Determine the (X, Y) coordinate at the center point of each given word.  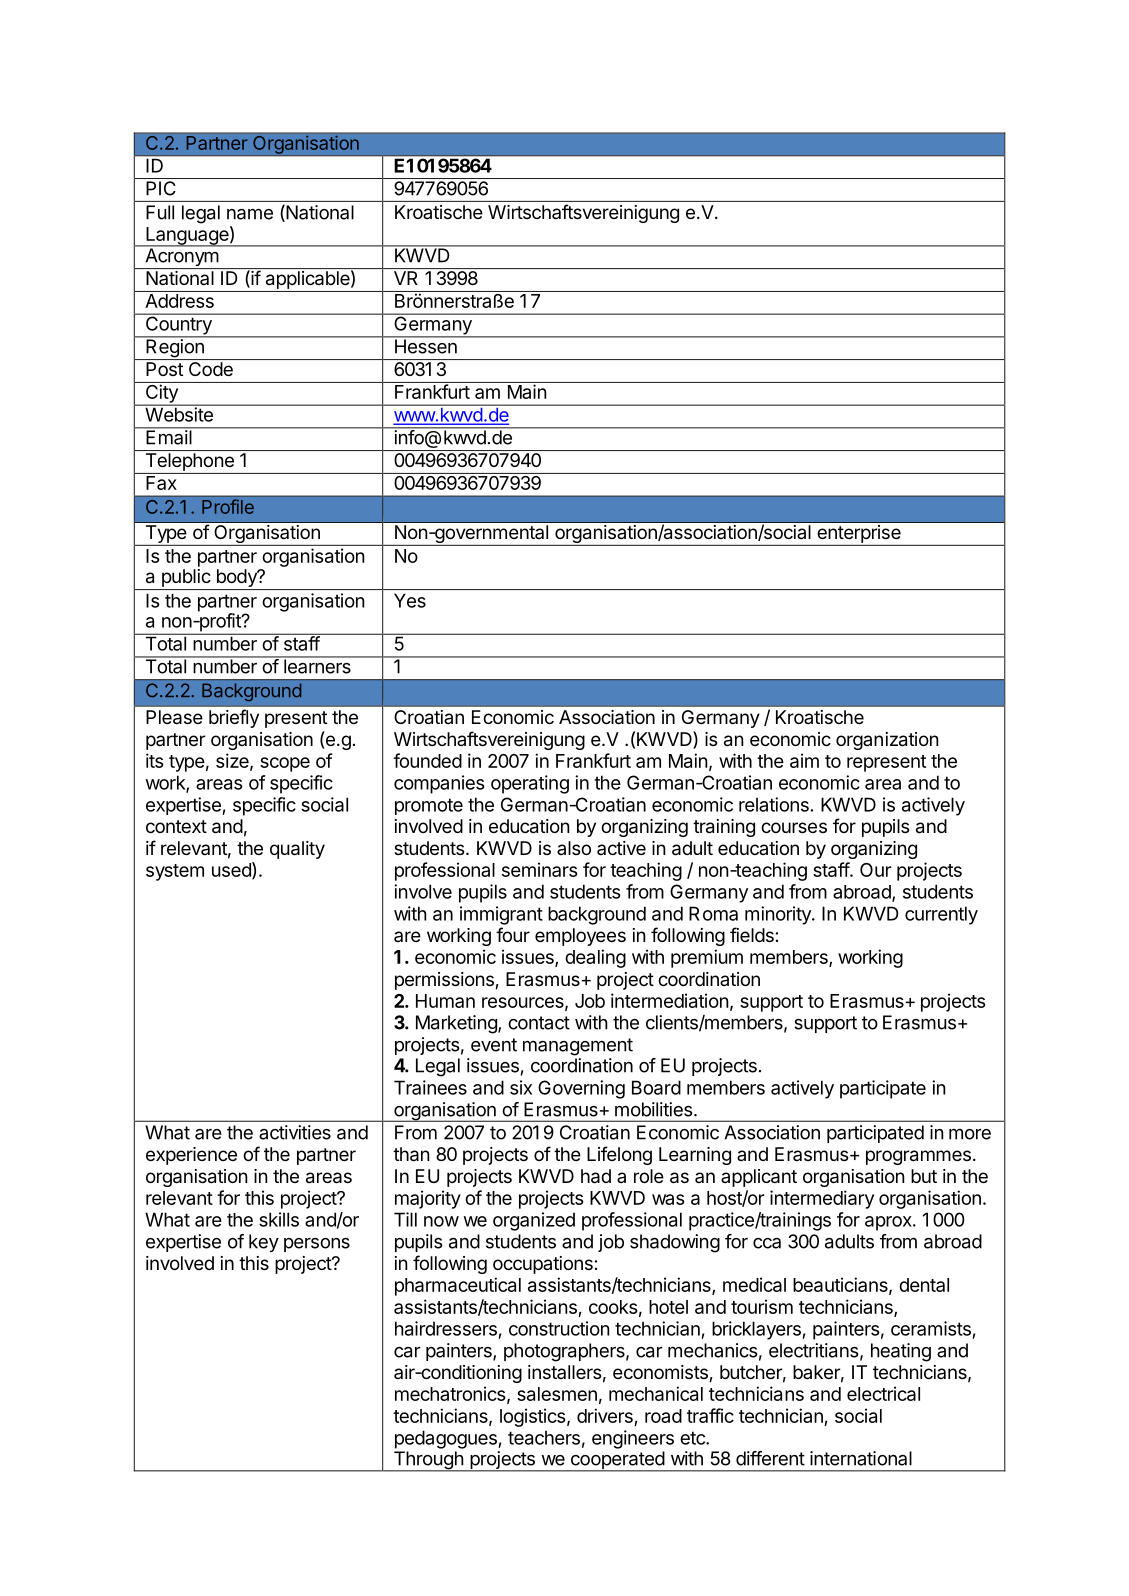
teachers (544, 1437)
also (574, 848)
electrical (883, 1393)
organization (887, 741)
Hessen (425, 345)
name (250, 214)
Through (428, 1461)
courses (794, 827)
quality (297, 850)
